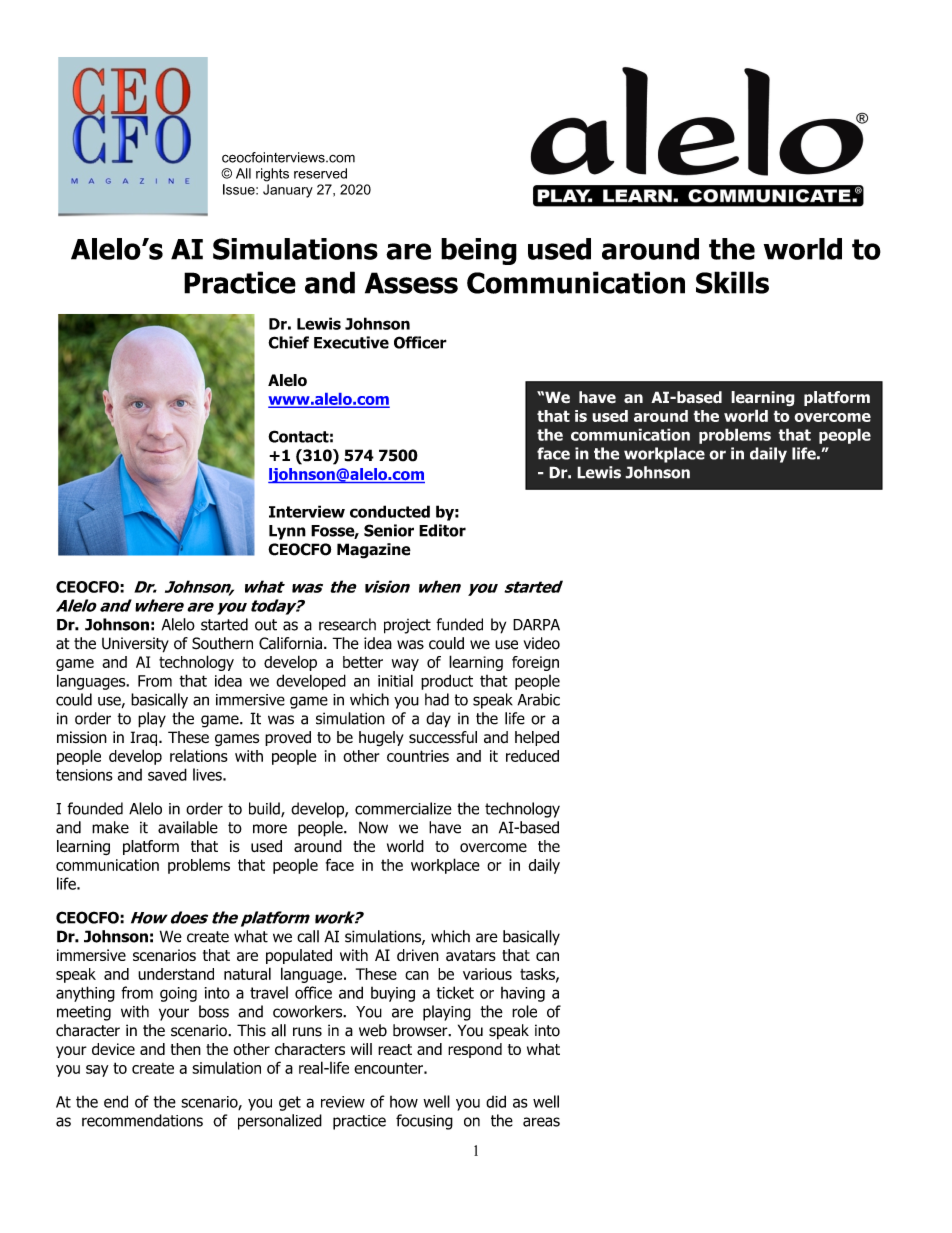 This page has width=952, height=1233. I want to click on conducted, so click(390, 511).
